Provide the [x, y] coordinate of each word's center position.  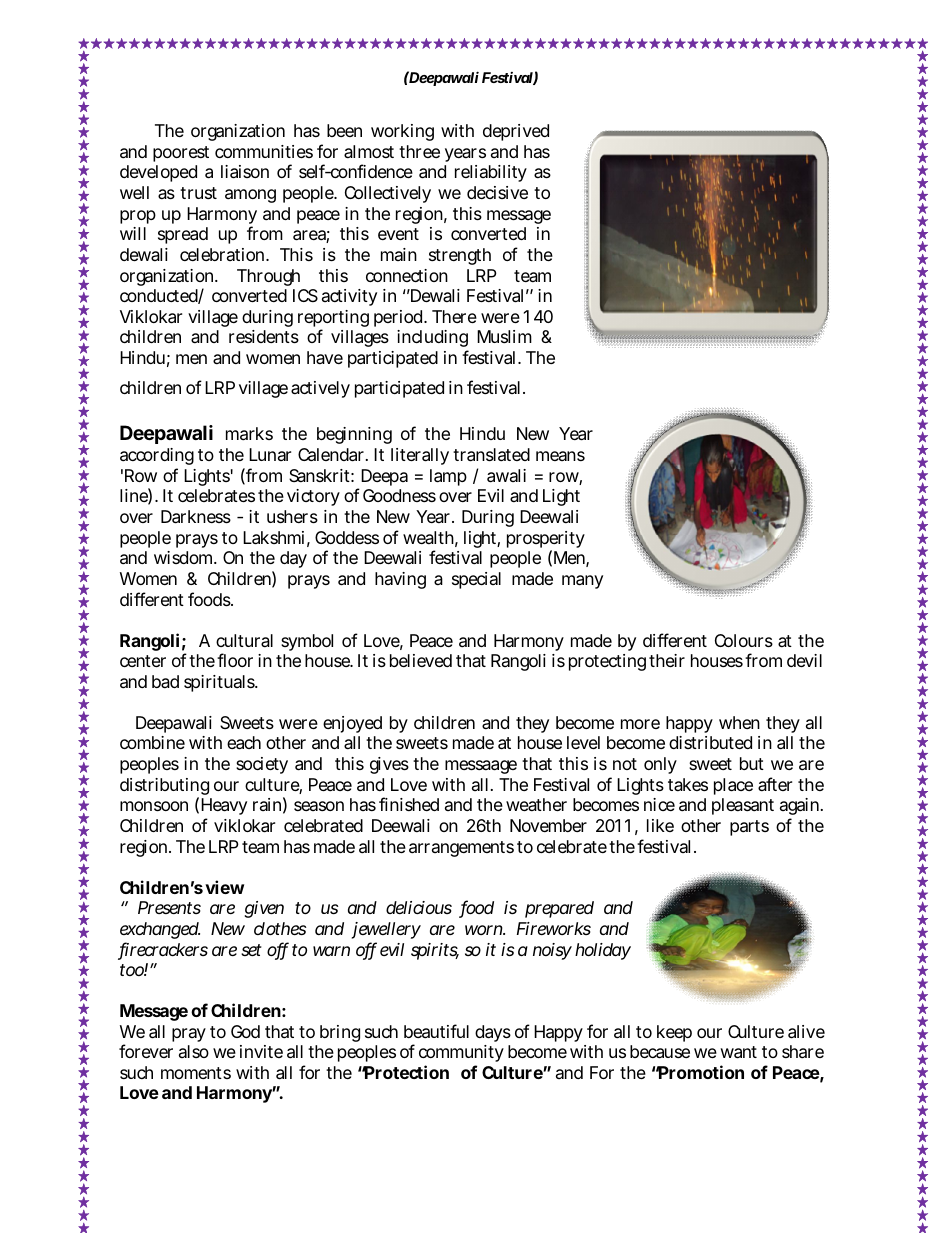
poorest [181, 154]
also [194, 1051]
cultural [244, 640]
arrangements [461, 849]
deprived [516, 132]
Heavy [224, 806]
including [432, 338]
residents [264, 336]
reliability [491, 173]
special [476, 580]
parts [749, 828]
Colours [744, 640]
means [560, 456]
